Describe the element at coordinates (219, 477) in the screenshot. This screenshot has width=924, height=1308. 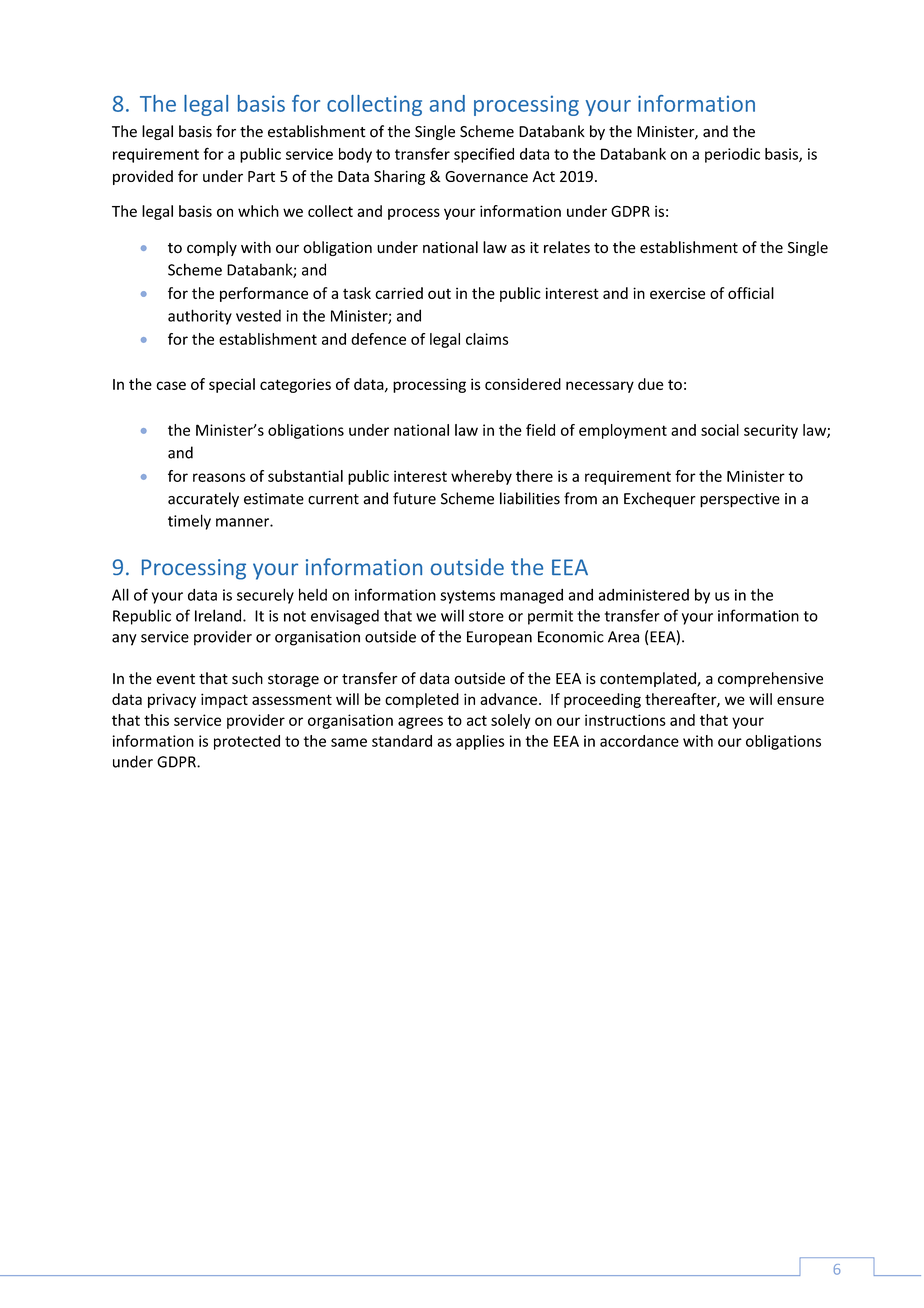
I see `reasons` at that location.
